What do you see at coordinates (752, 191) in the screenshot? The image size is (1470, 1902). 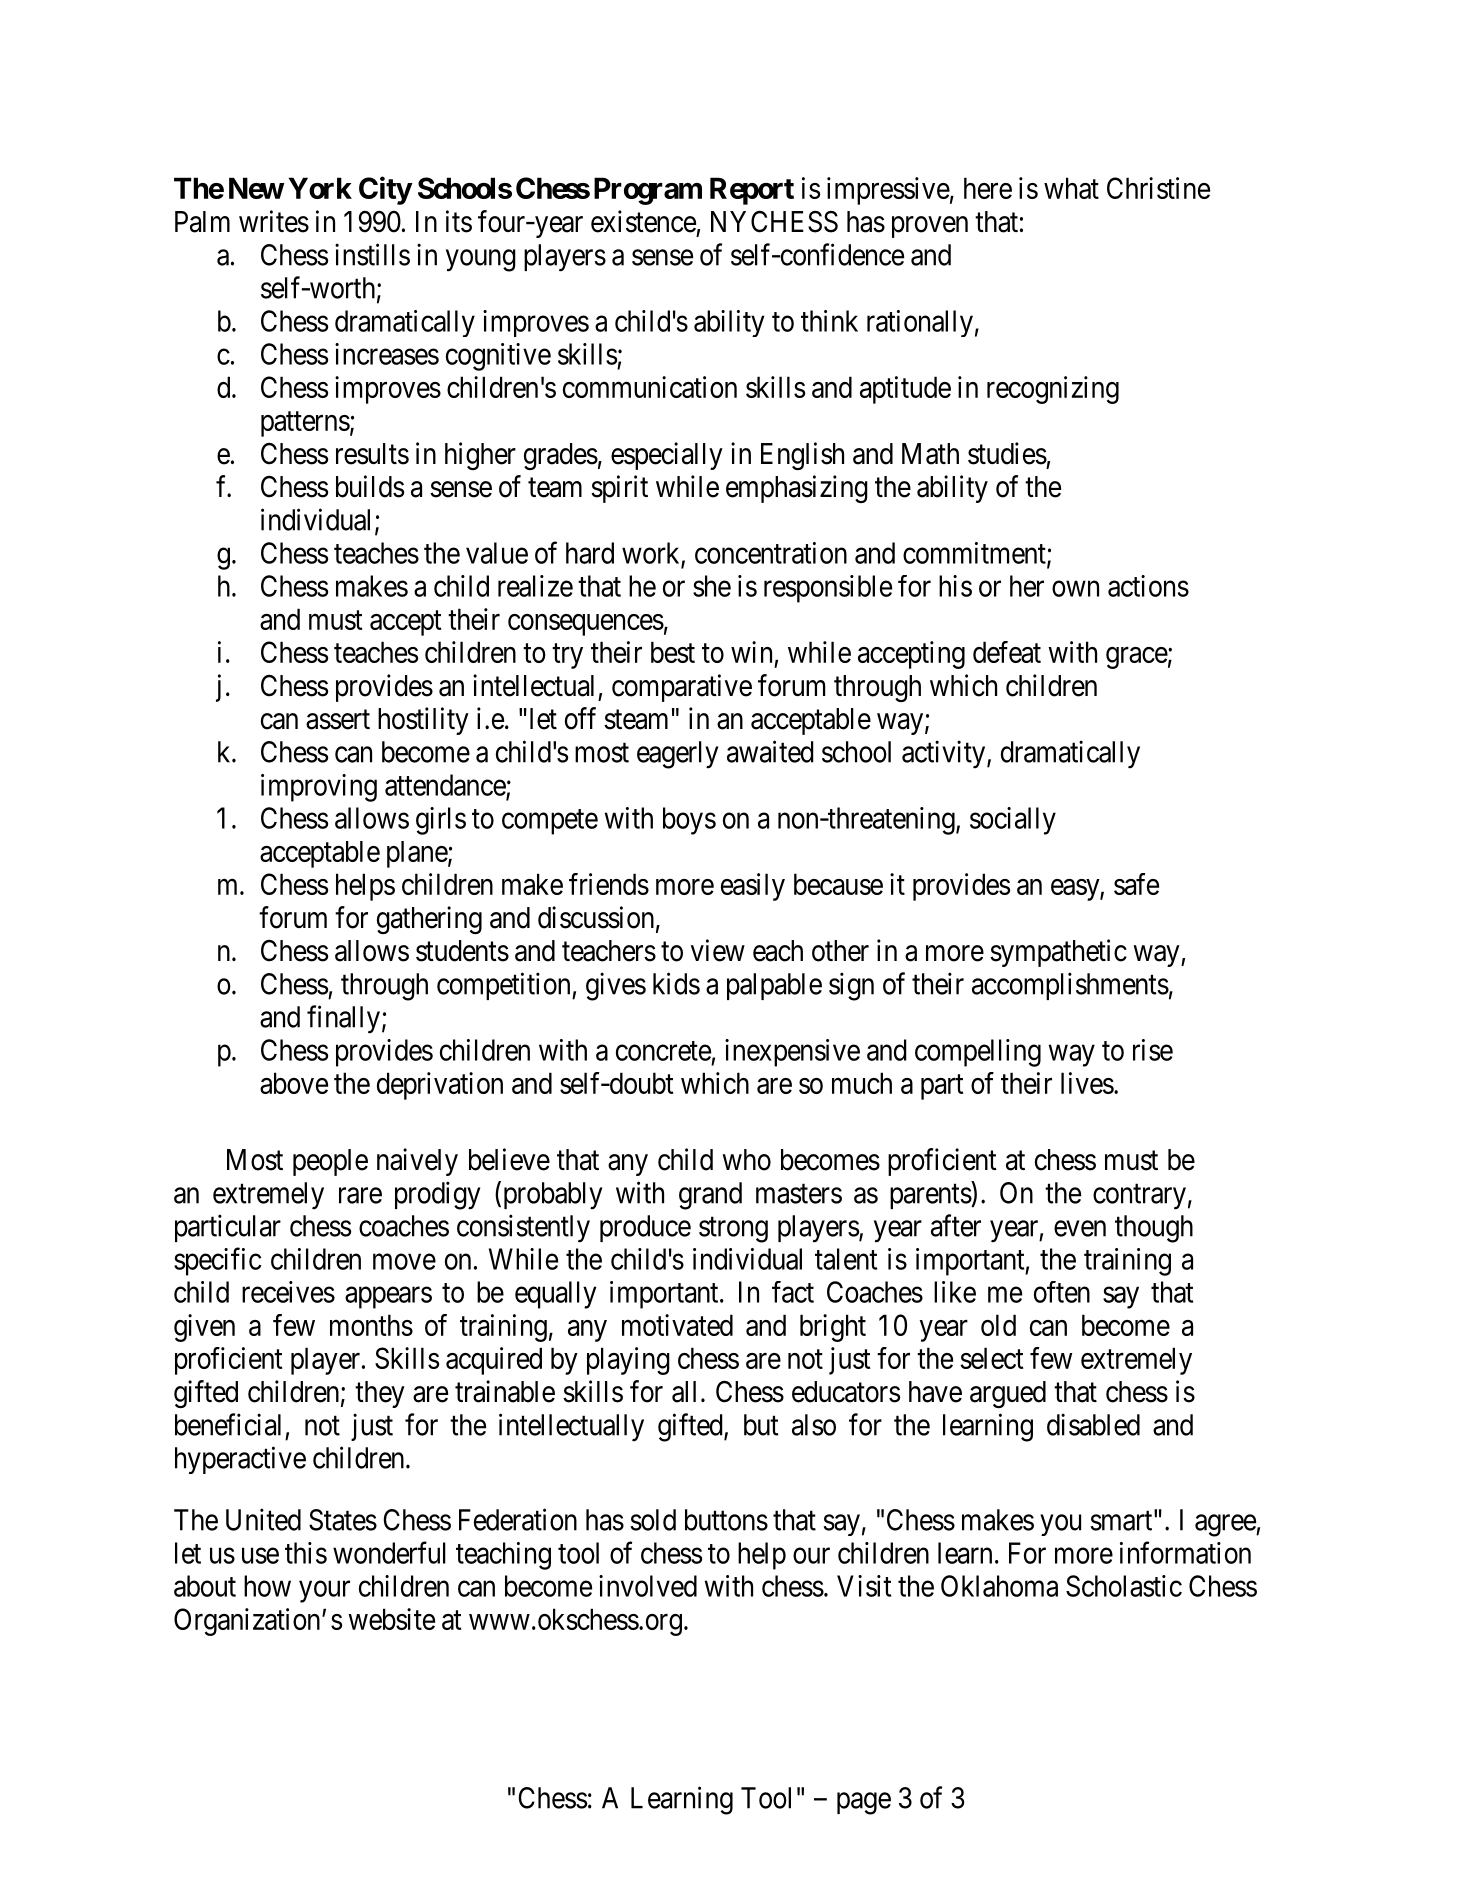 I see `Report` at bounding box center [752, 191].
